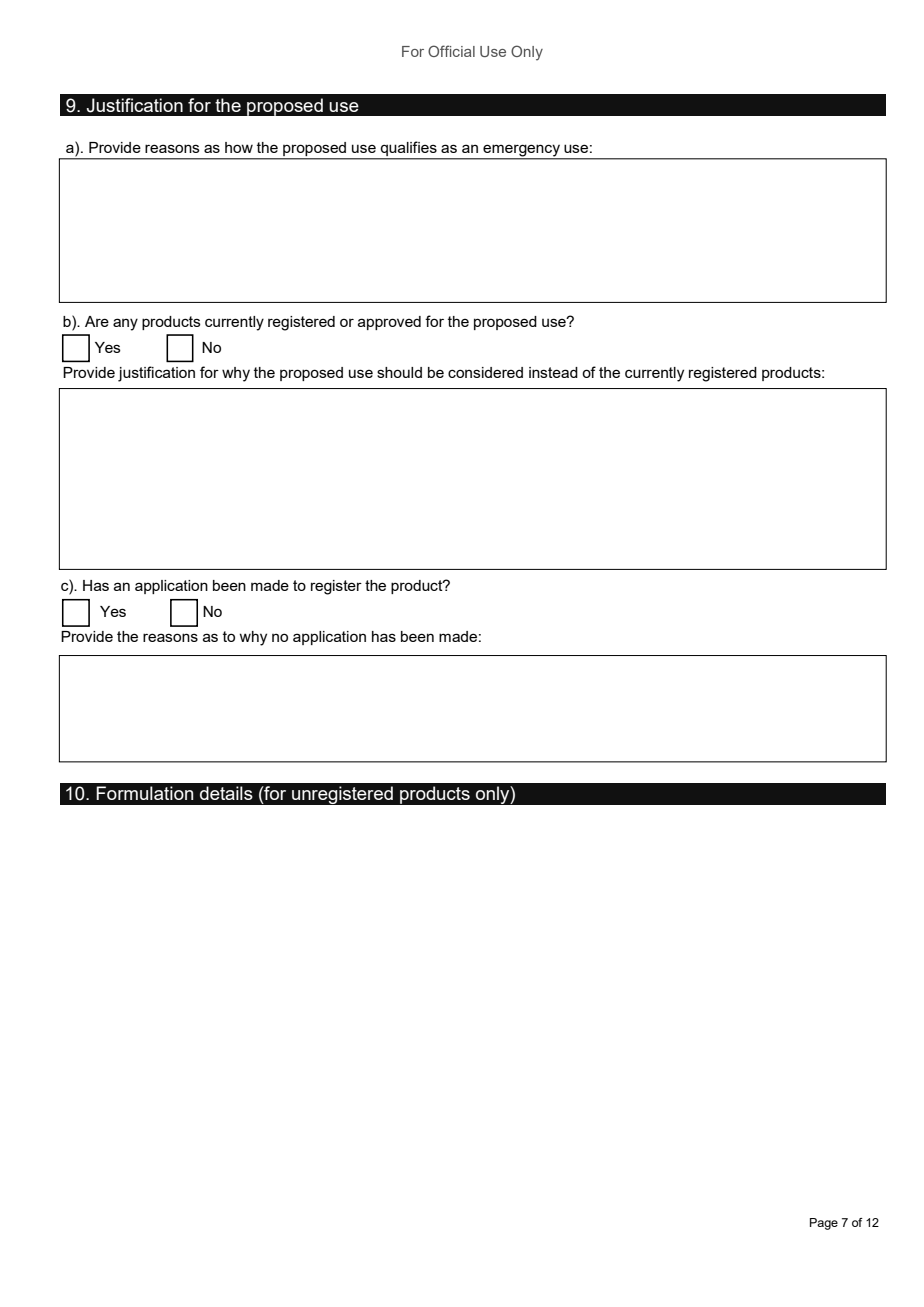  I want to click on details, so click(226, 793).
